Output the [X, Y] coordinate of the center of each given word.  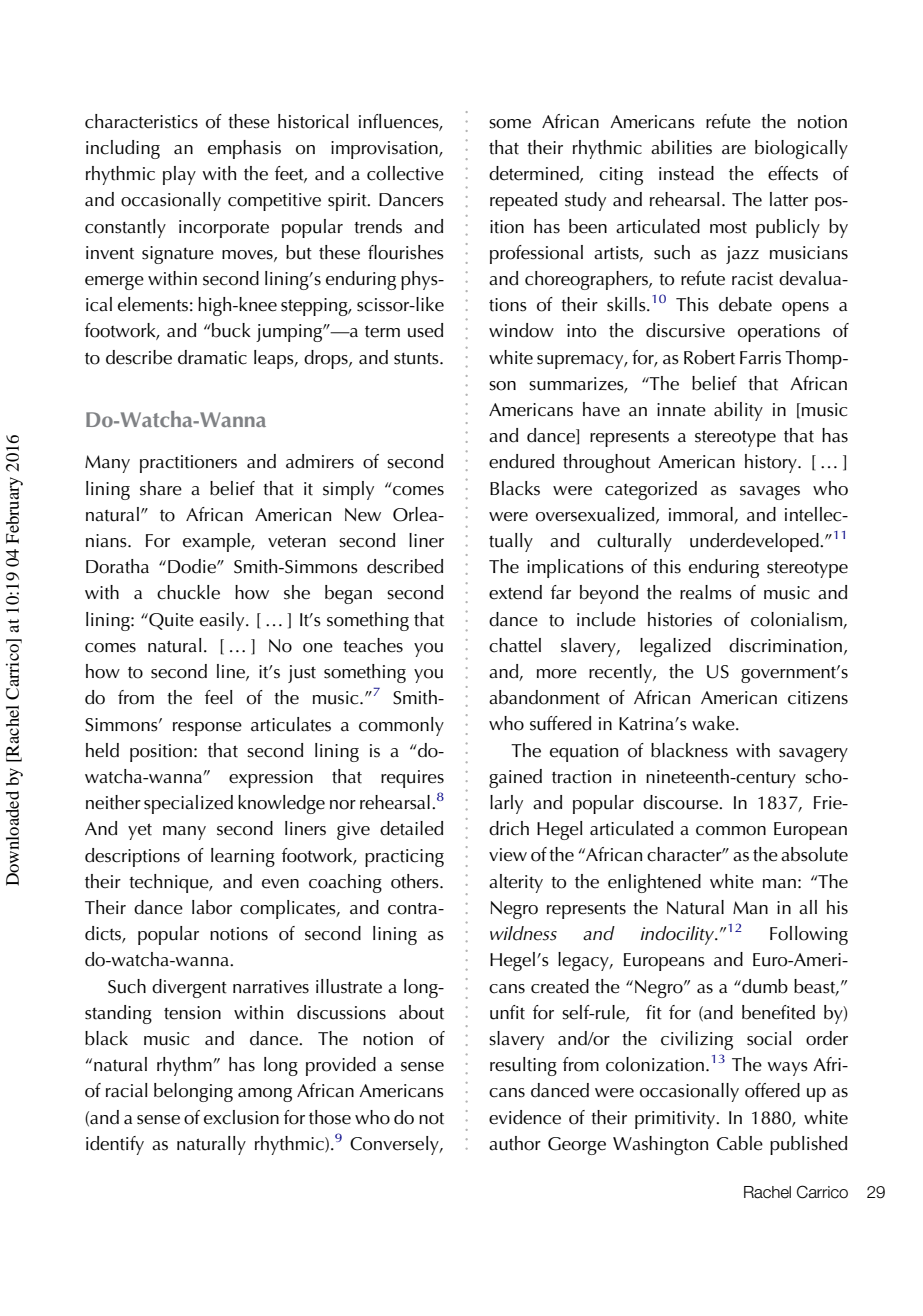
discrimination [785, 645]
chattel [515, 645]
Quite [170, 621]
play [179, 175]
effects [793, 173]
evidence [525, 1117]
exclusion [241, 1117]
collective [405, 173]
